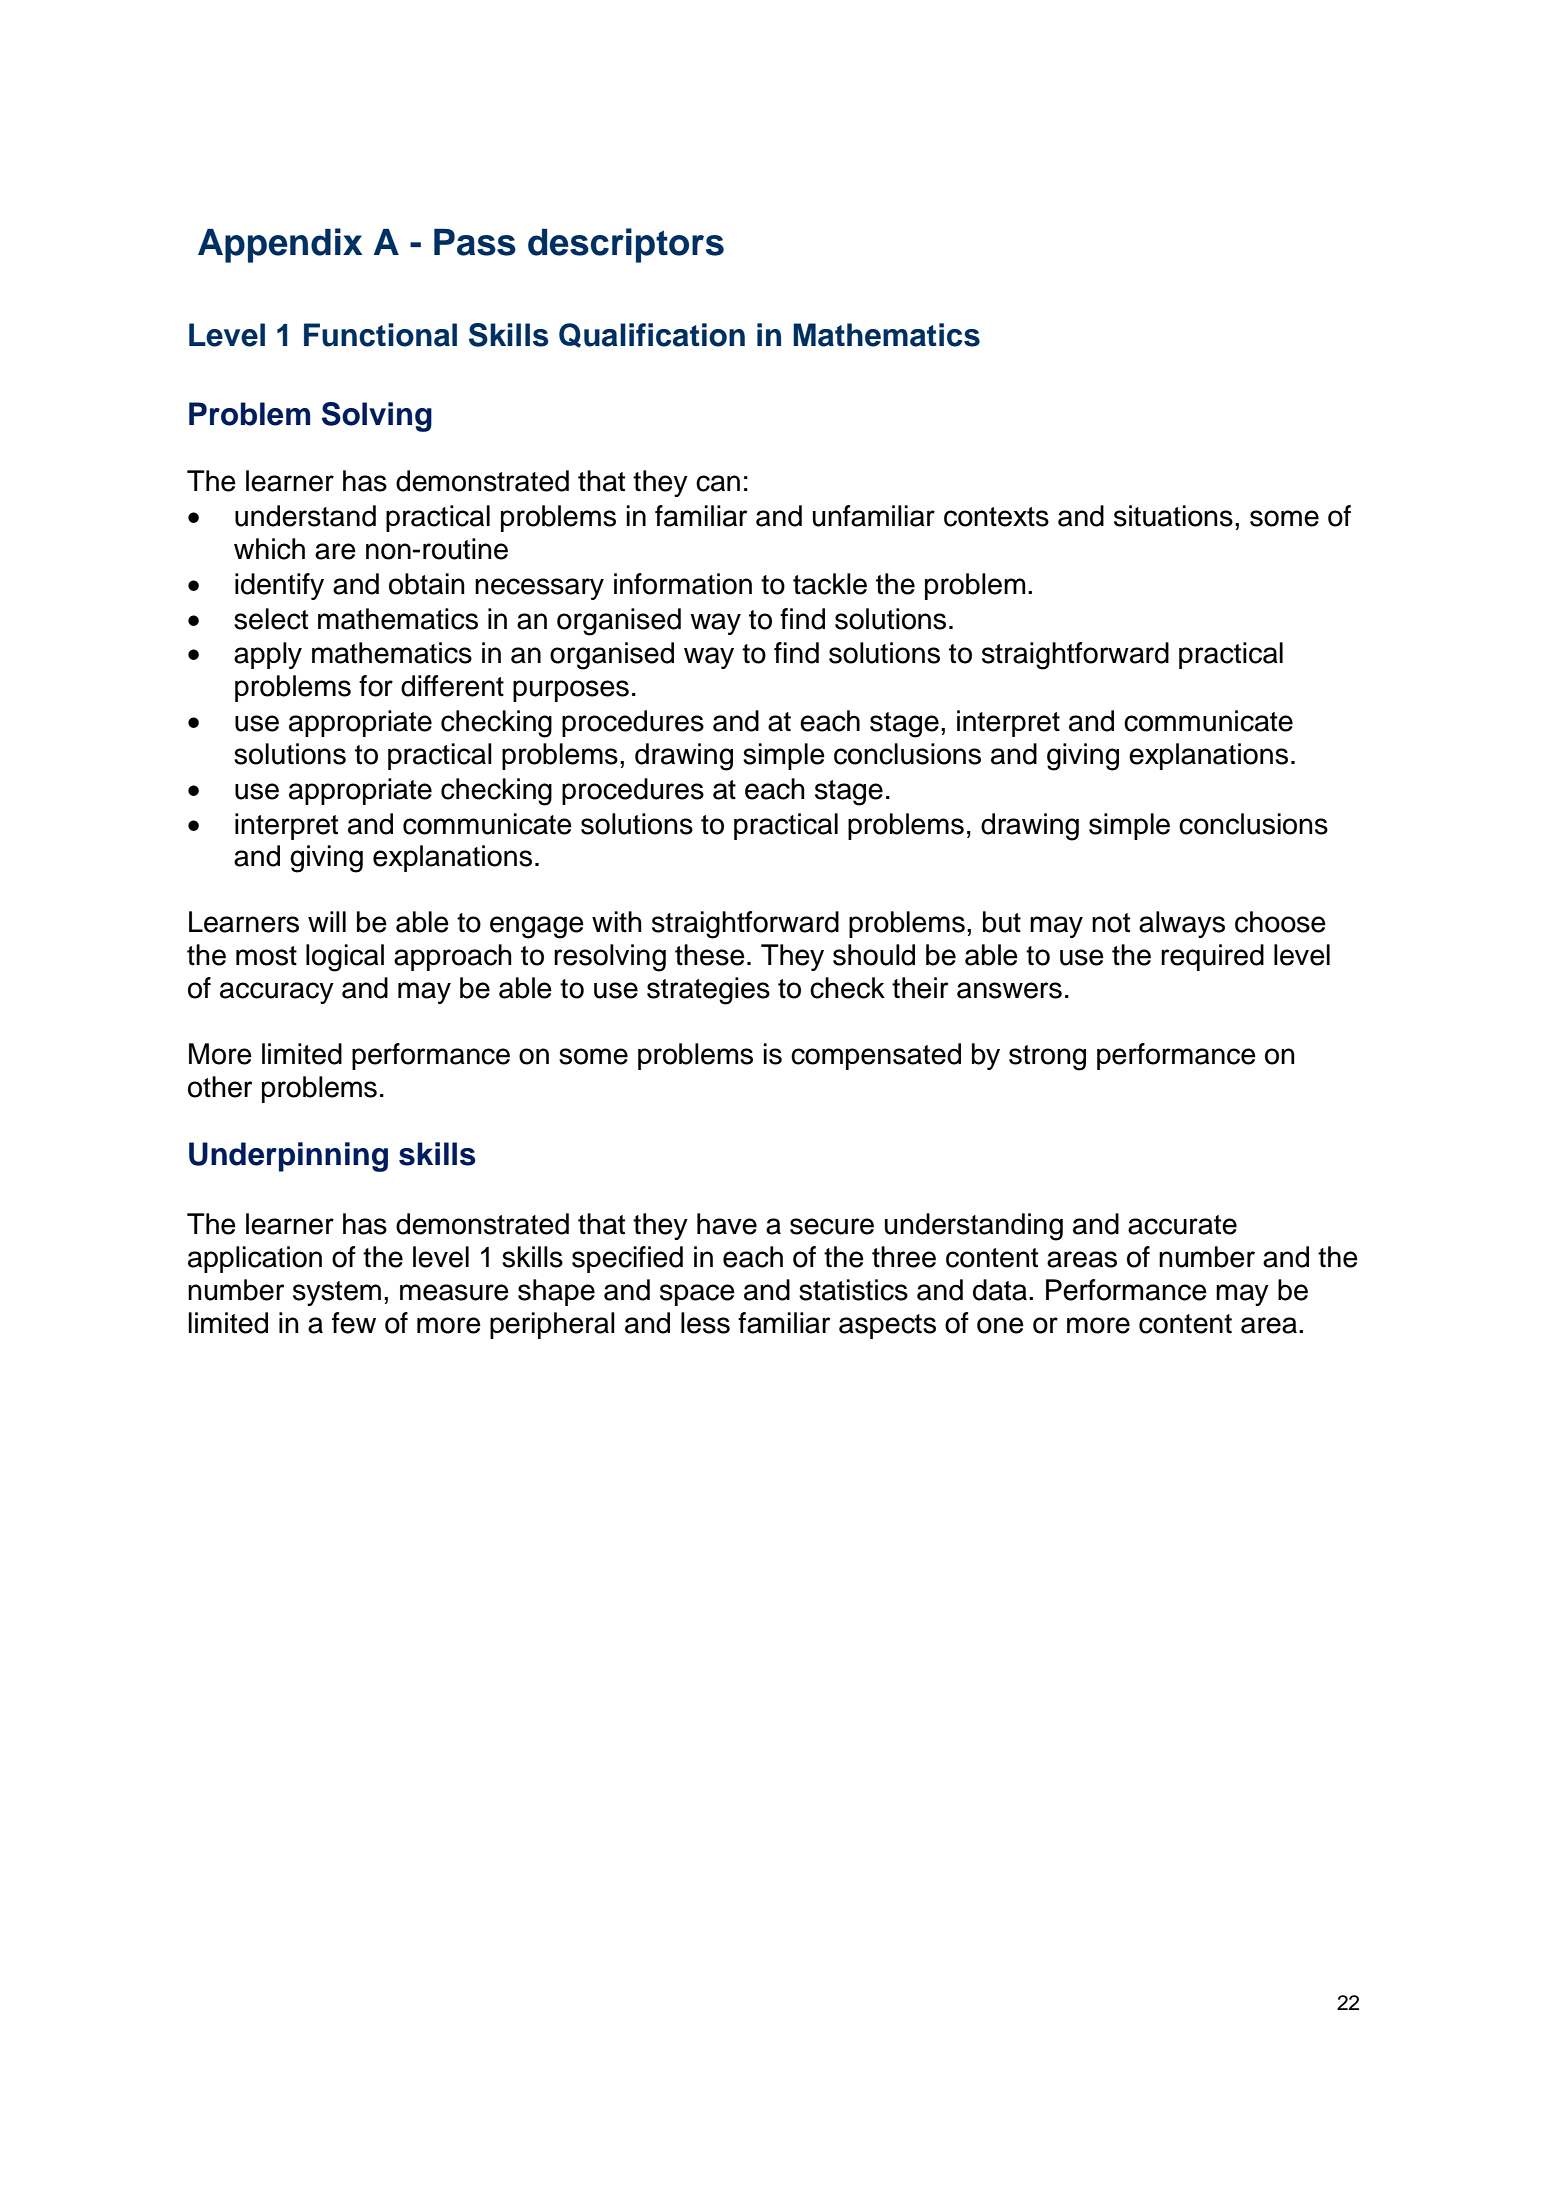 The height and width of the document is (2188, 1547). Describe the element at coordinates (1173, 516) in the document. I see `situations` at that location.
